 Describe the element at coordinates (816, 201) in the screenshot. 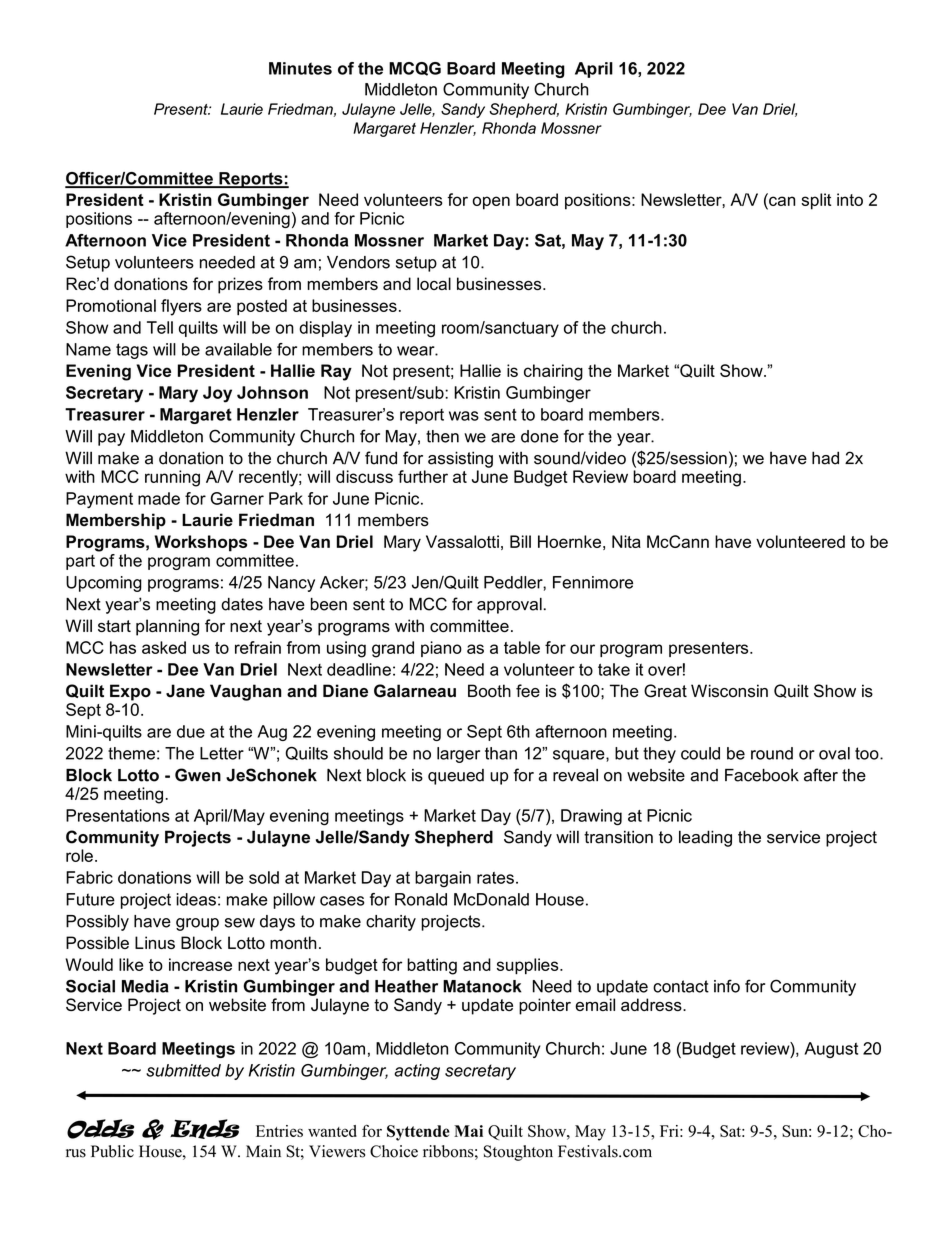

I see `split` at that location.
